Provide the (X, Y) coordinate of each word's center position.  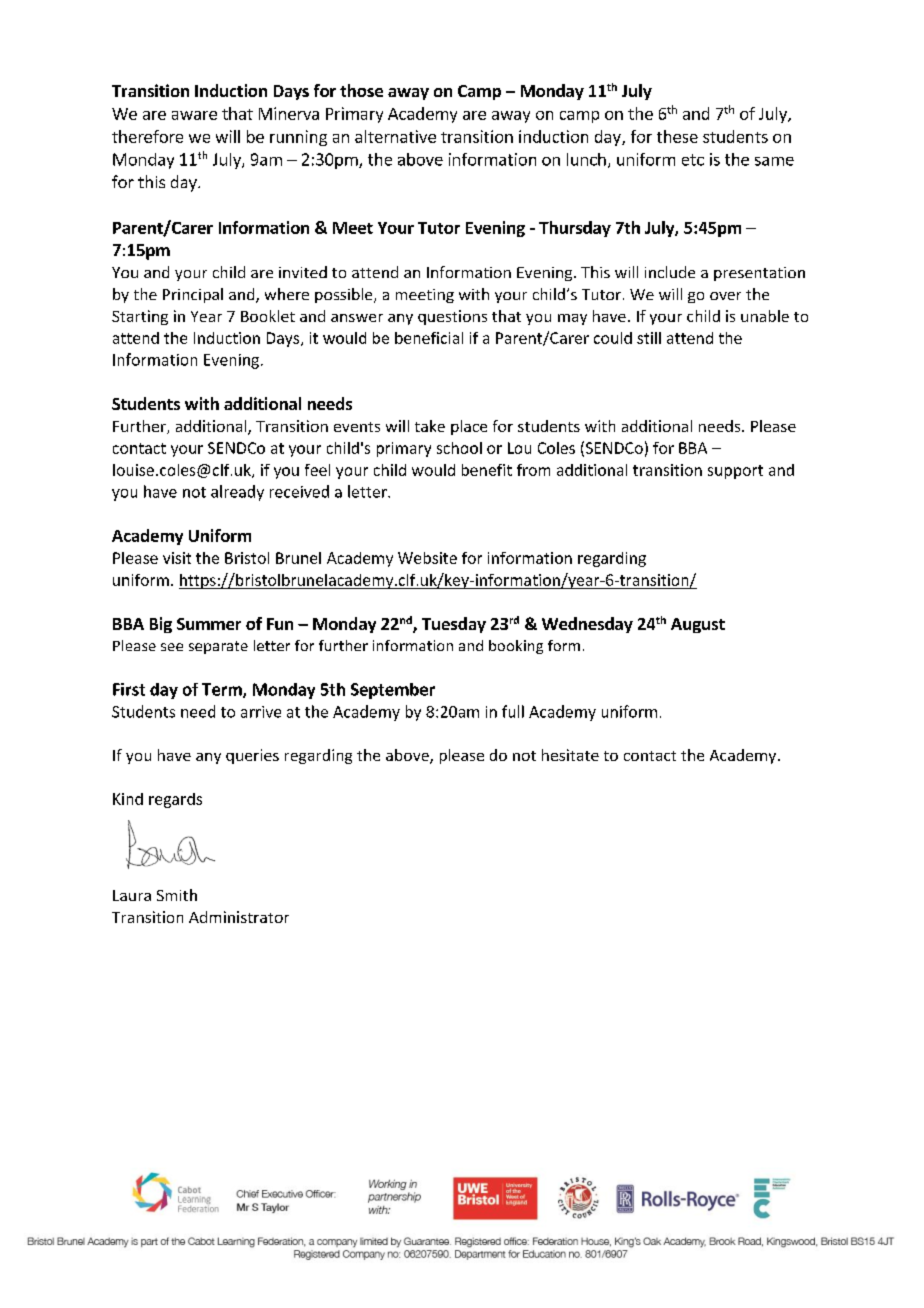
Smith (177, 895)
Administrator (239, 917)
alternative (395, 136)
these (677, 136)
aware (194, 115)
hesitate (570, 755)
